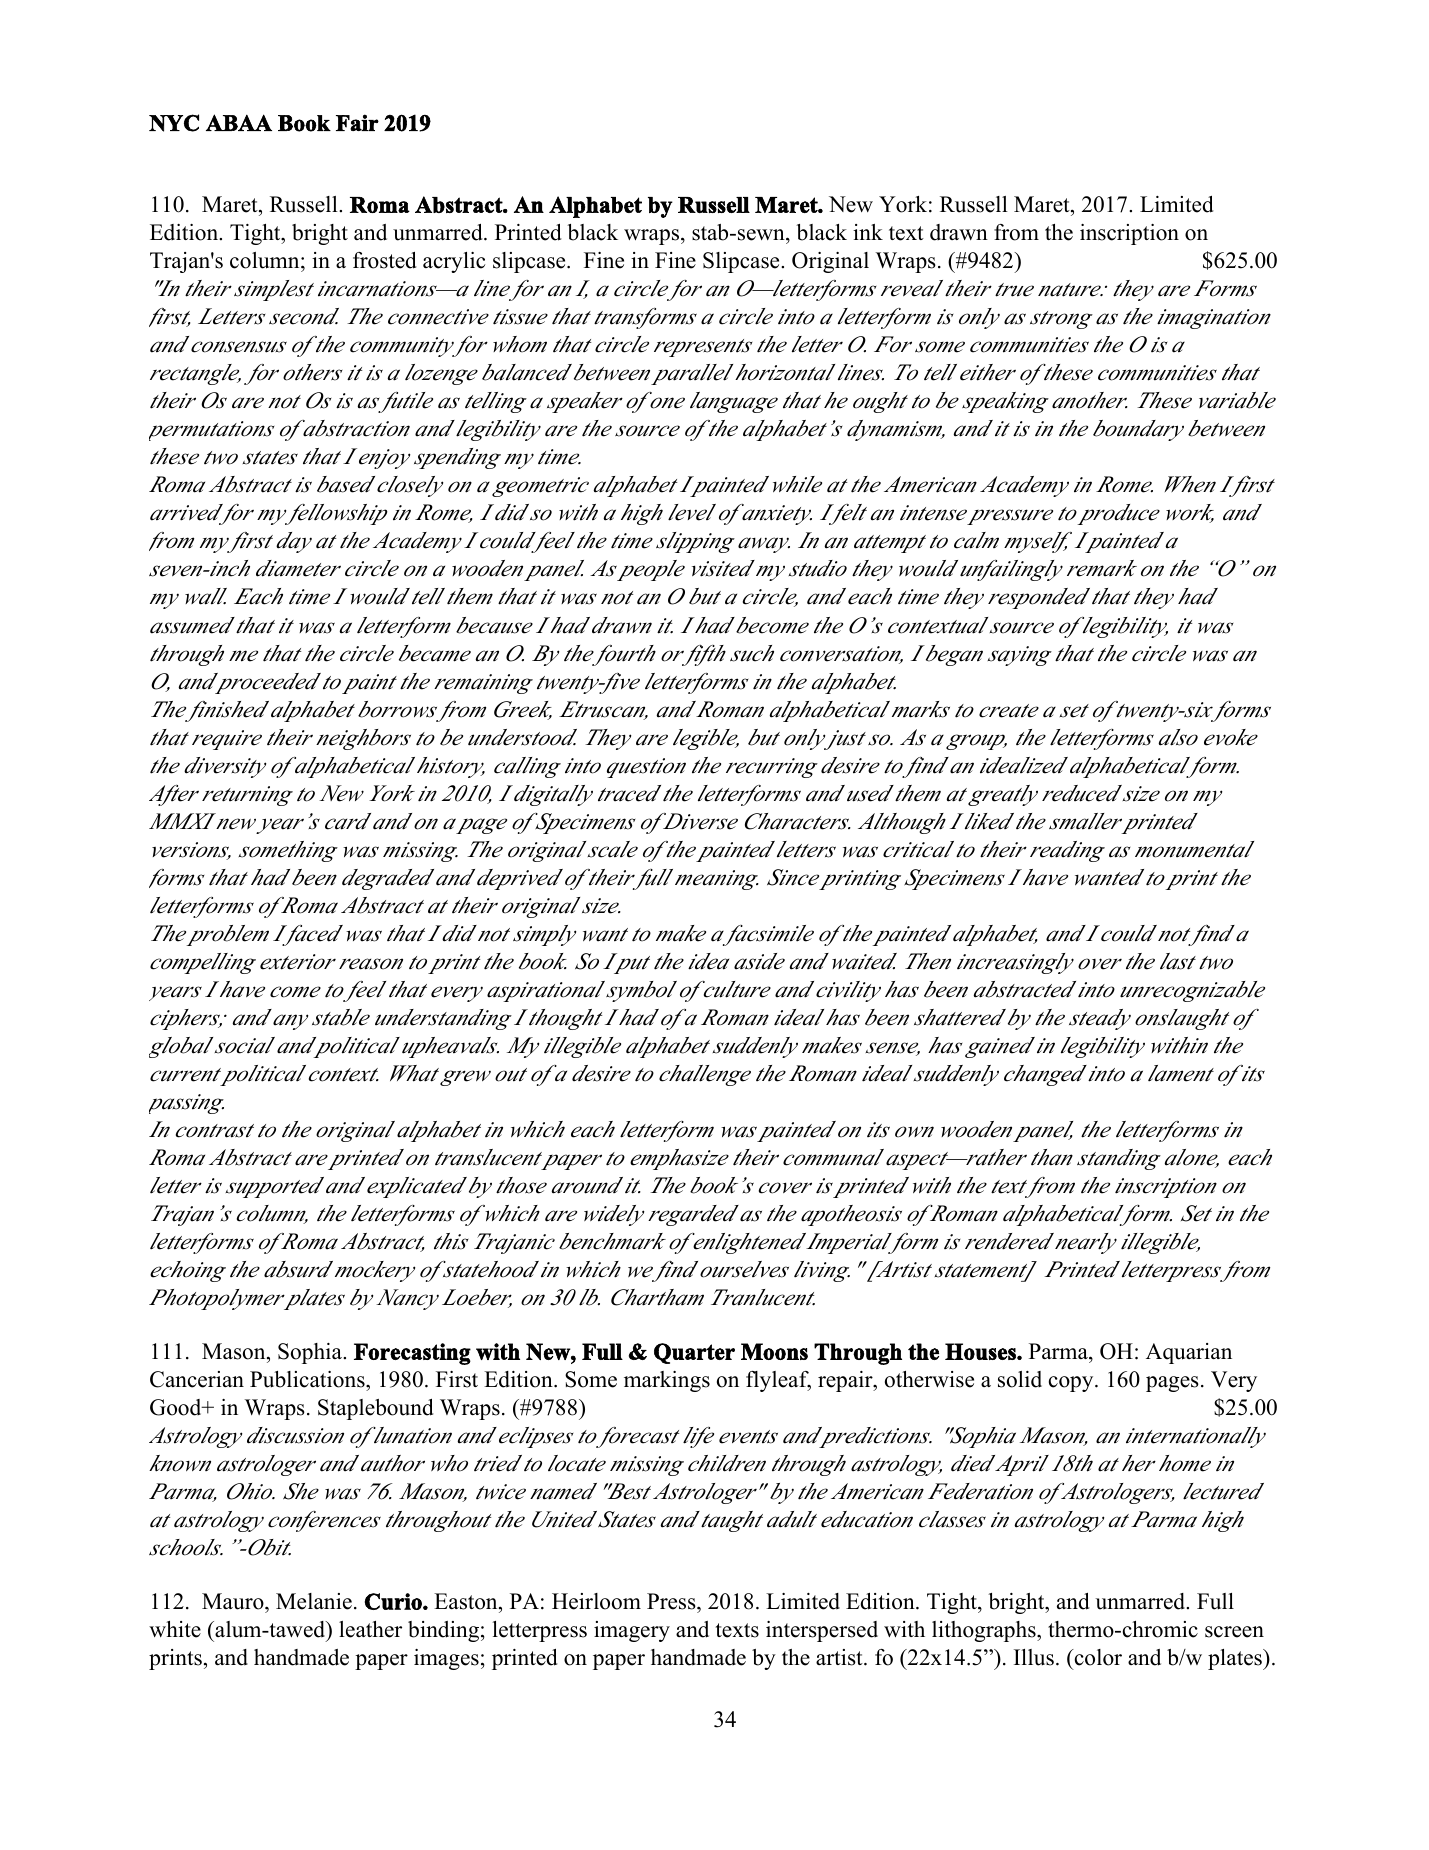 The width and height of the page is (1429, 1850). Describe the element at coordinates (308, 1379) in the page. I see `Publications` at that location.
